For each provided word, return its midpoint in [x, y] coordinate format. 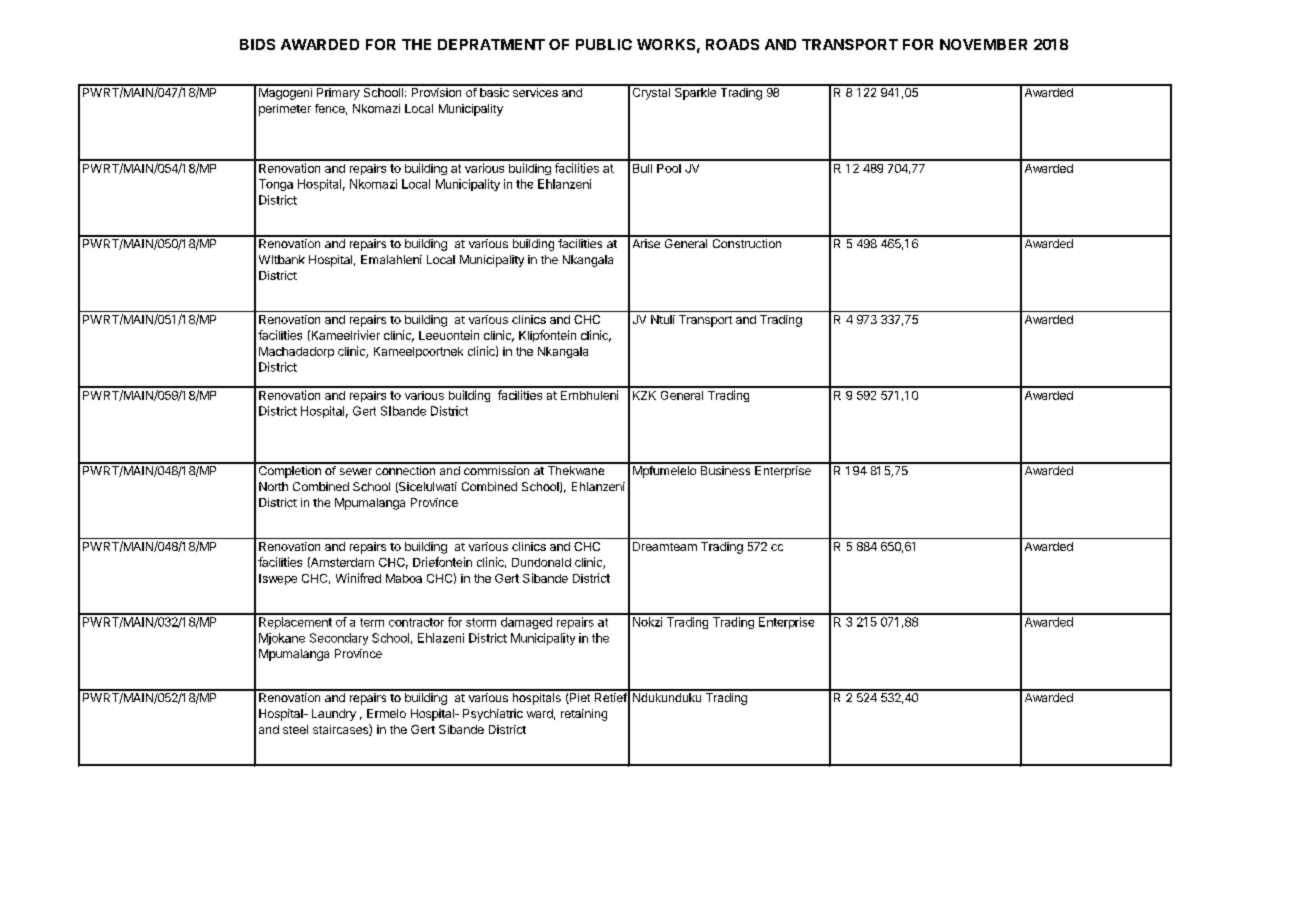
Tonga [276, 185]
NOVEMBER [983, 44]
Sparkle [695, 92]
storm [481, 622]
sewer [356, 471]
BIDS [257, 44]
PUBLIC [604, 44]
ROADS [732, 44]
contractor [416, 622]
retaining [584, 715]
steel [295, 729]
